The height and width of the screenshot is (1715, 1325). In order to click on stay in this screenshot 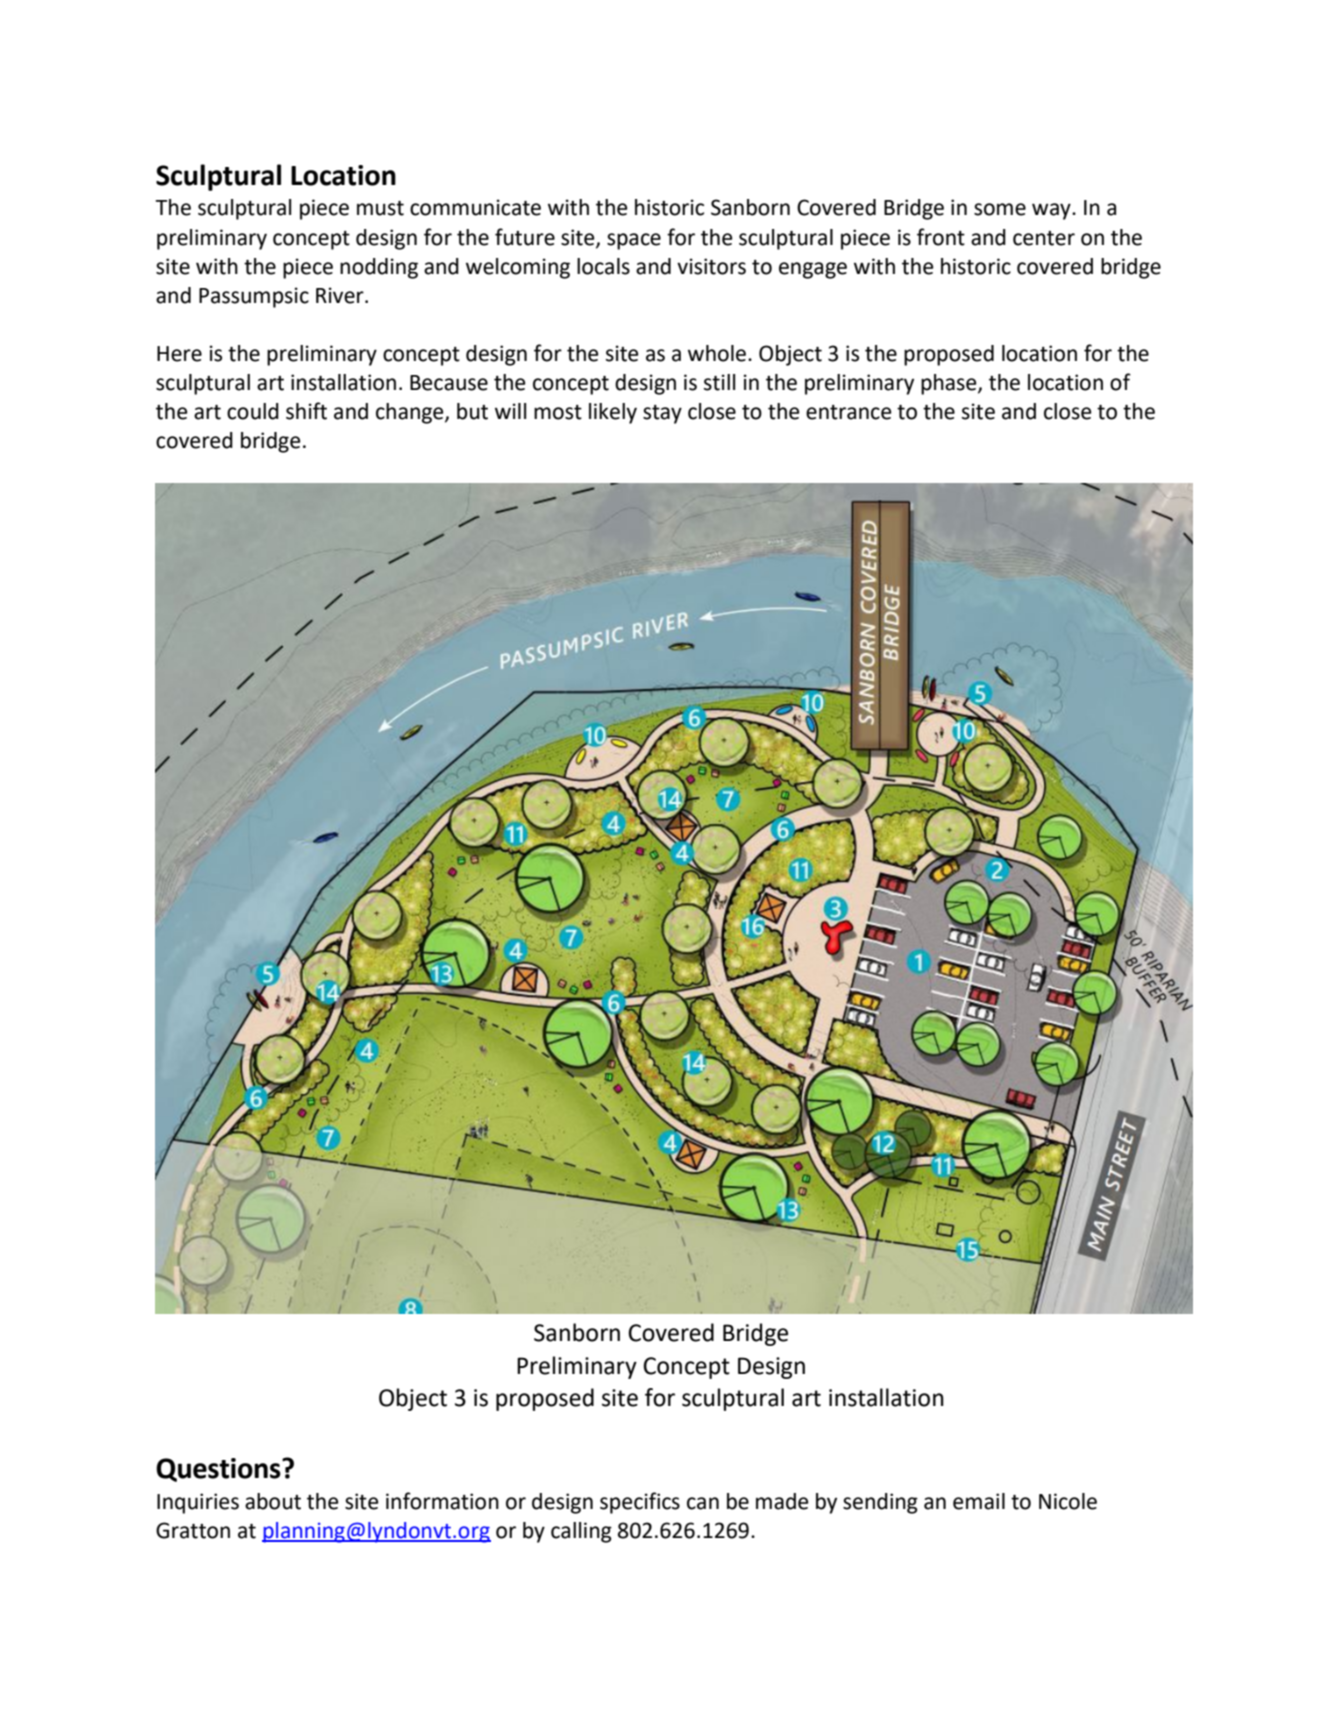, I will do `click(662, 414)`.
